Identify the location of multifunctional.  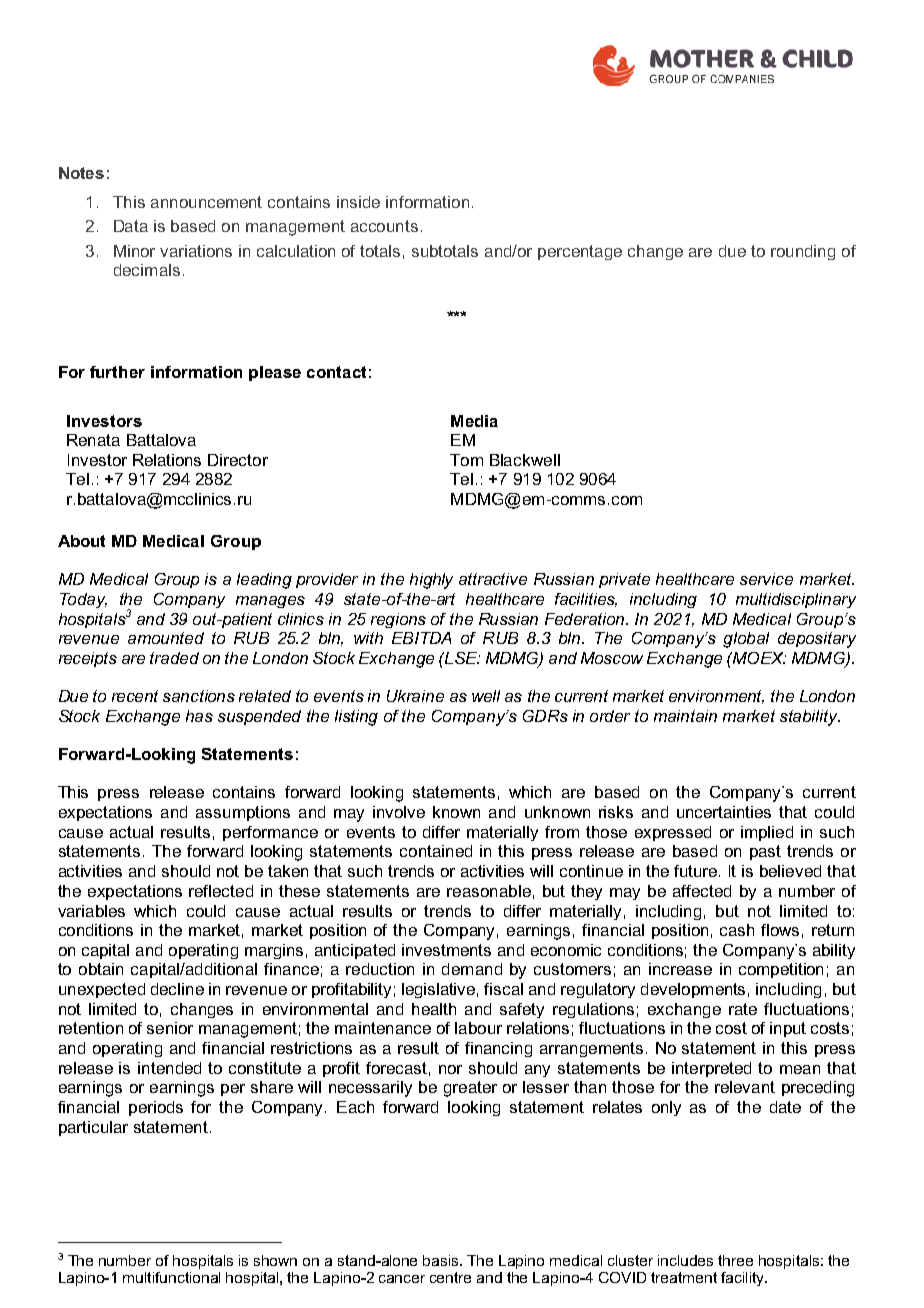
(171, 1277).
